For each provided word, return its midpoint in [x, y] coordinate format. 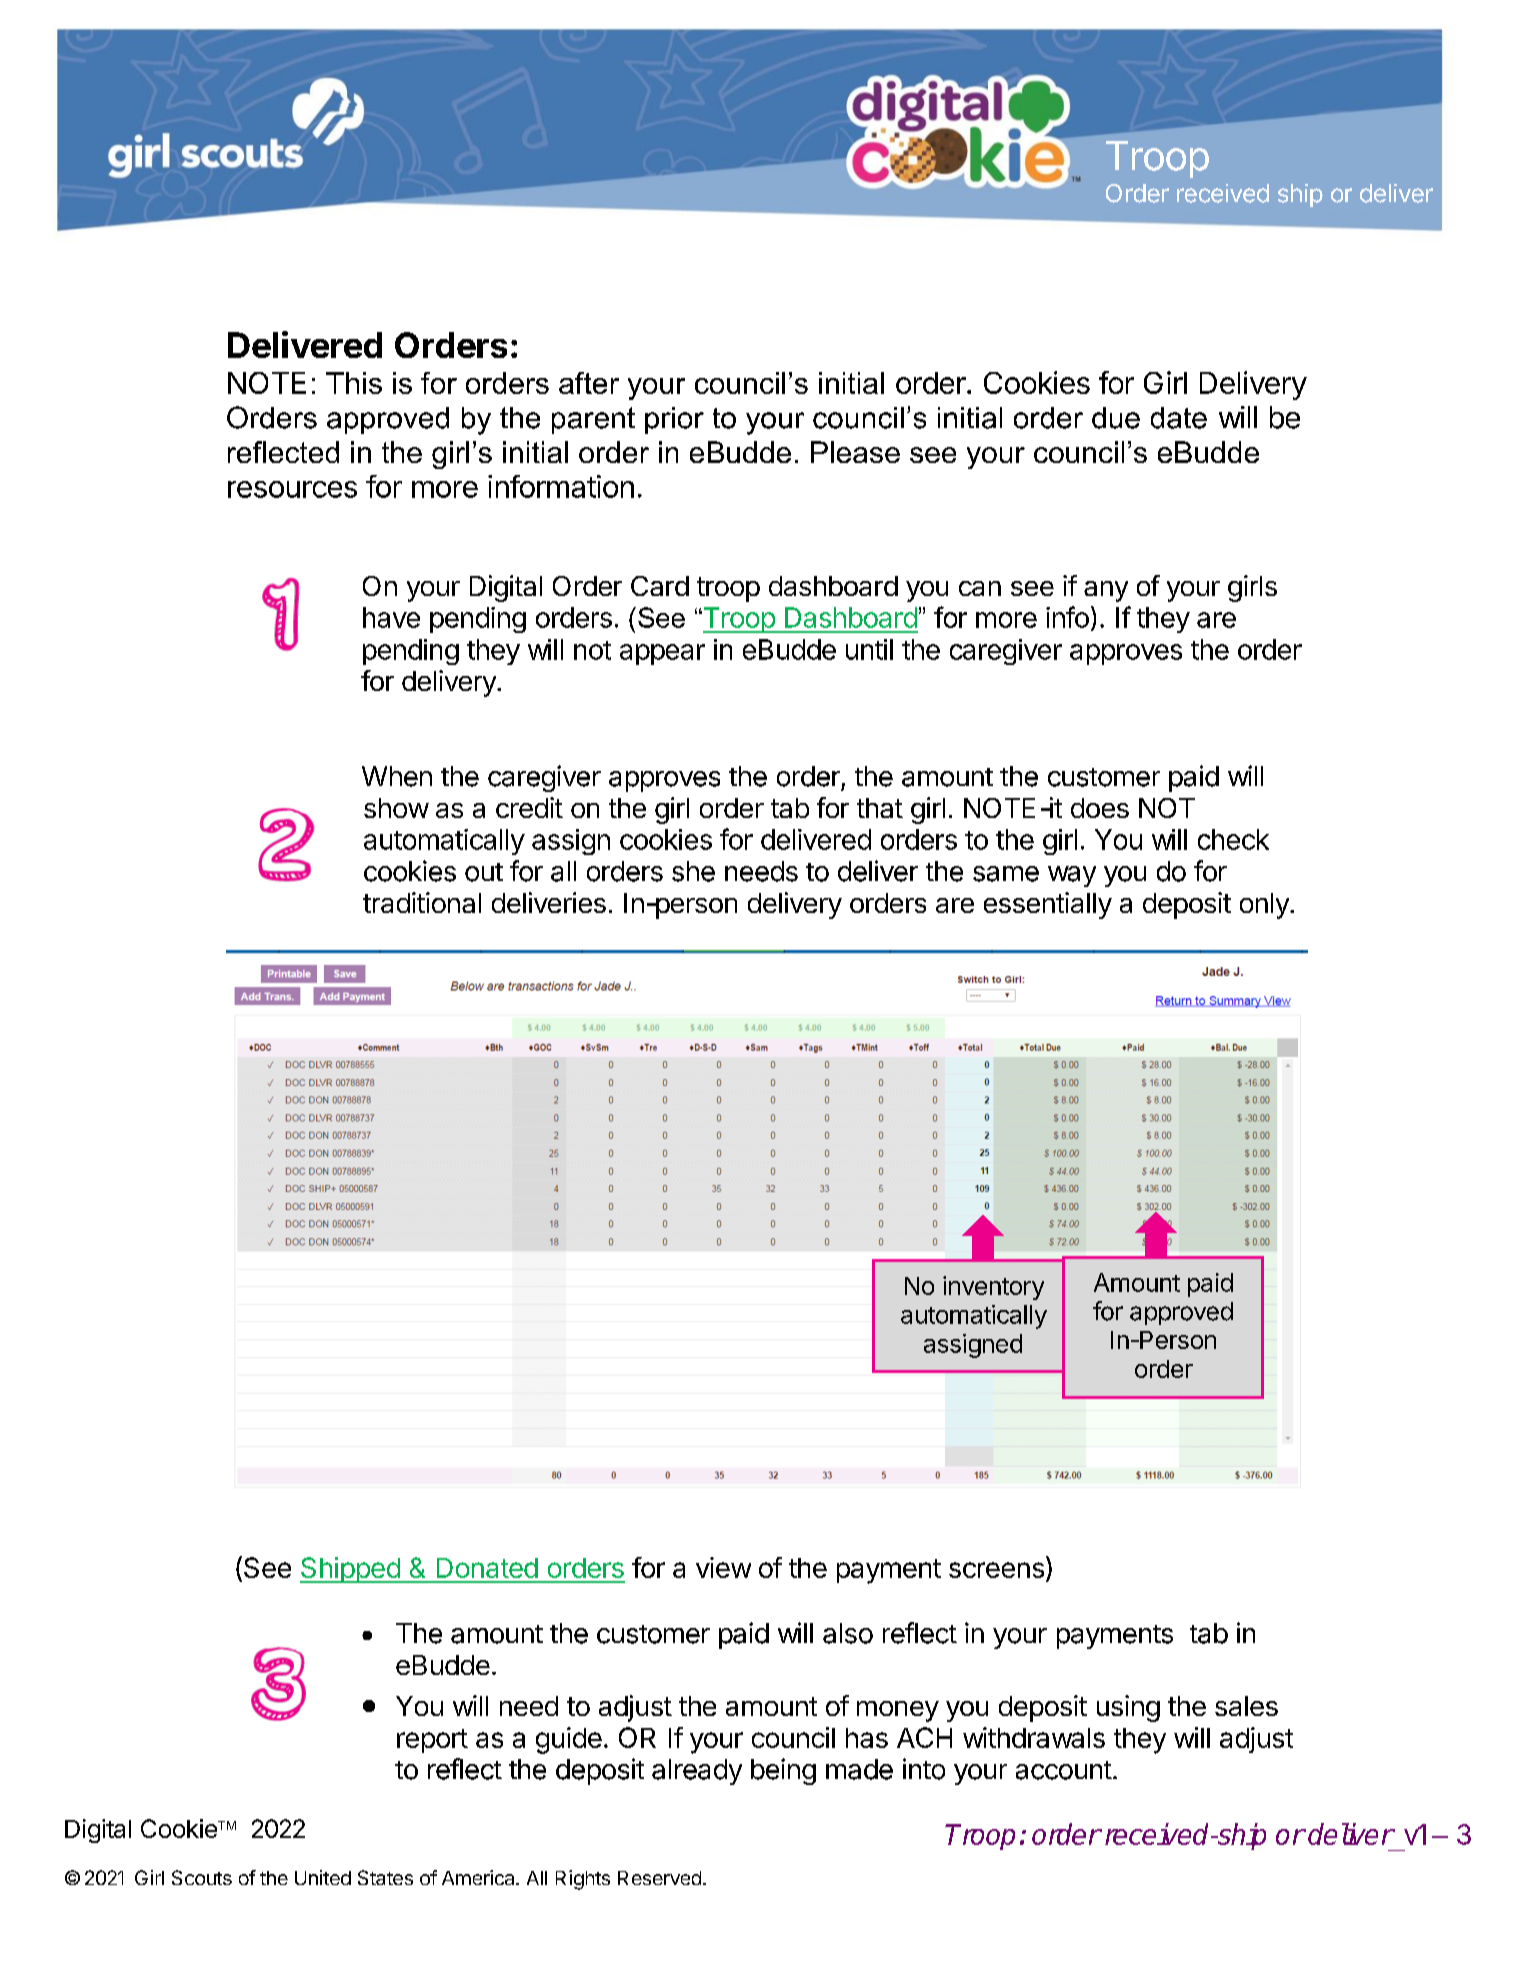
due [1116, 418]
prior [674, 420]
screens [996, 1570]
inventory [993, 1288]
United [323, 1877]
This [354, 383]
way [1072, 876]
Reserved [659, 1878]
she [693, 871]
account [1064, 1770]
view [723, 1567]
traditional [422, 902]
